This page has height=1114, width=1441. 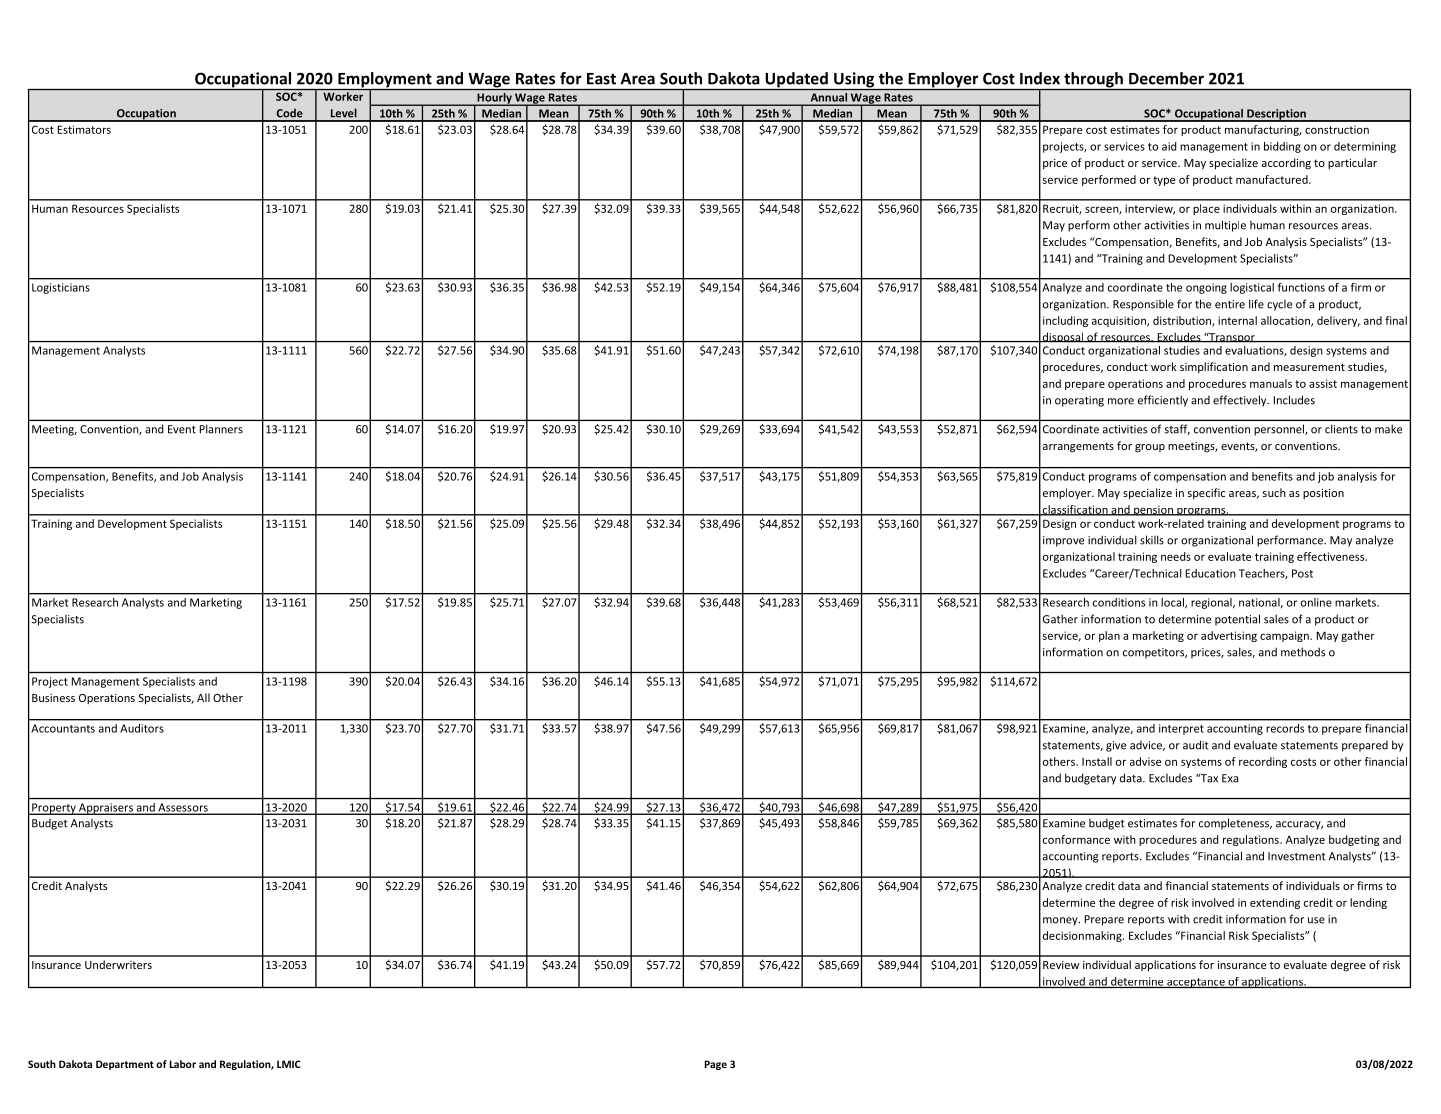 I want to click on Estimators, so click(x=84, y=129).
